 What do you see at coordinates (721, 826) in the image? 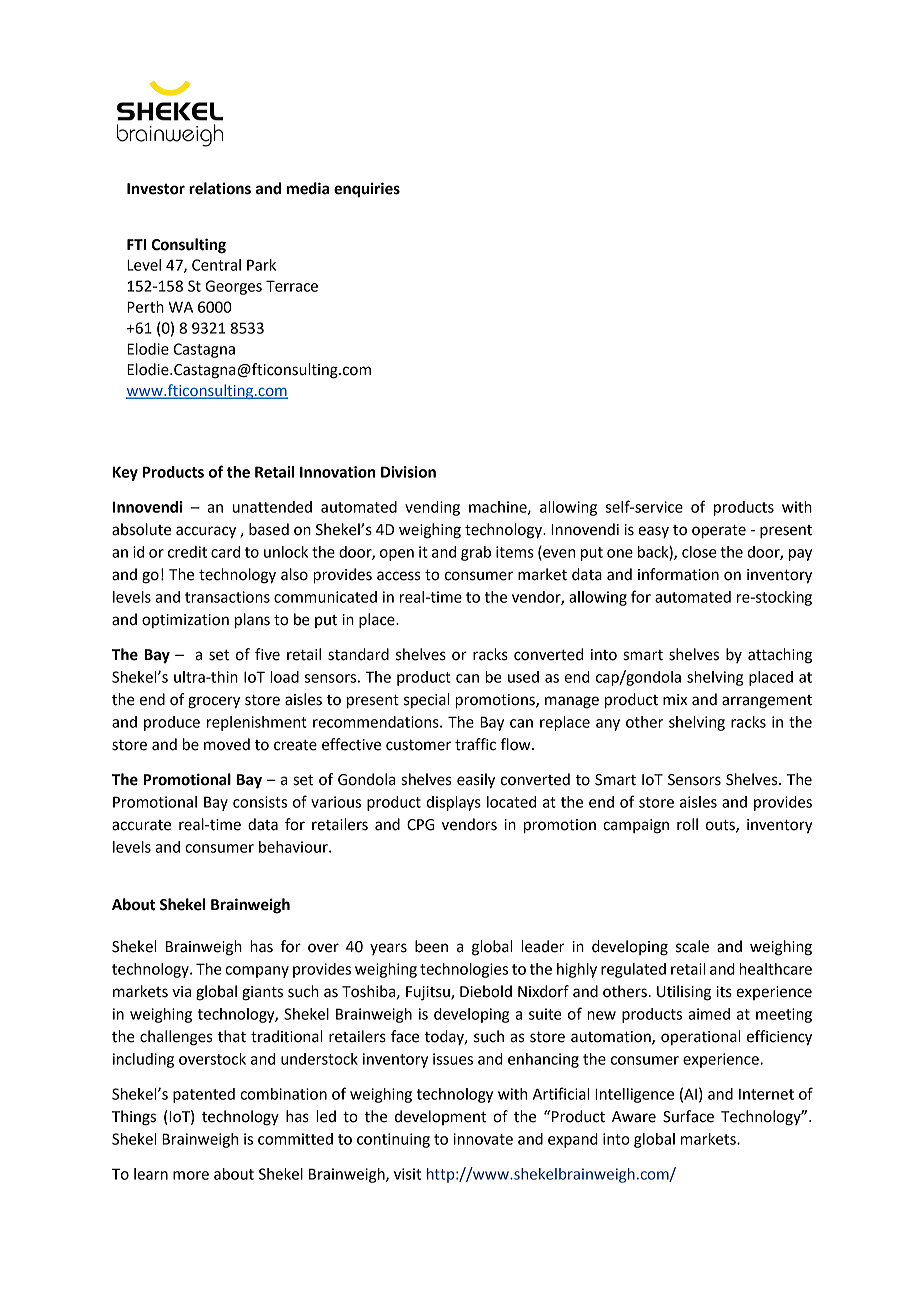
I see `outs` at bounding box center [721, 826].
